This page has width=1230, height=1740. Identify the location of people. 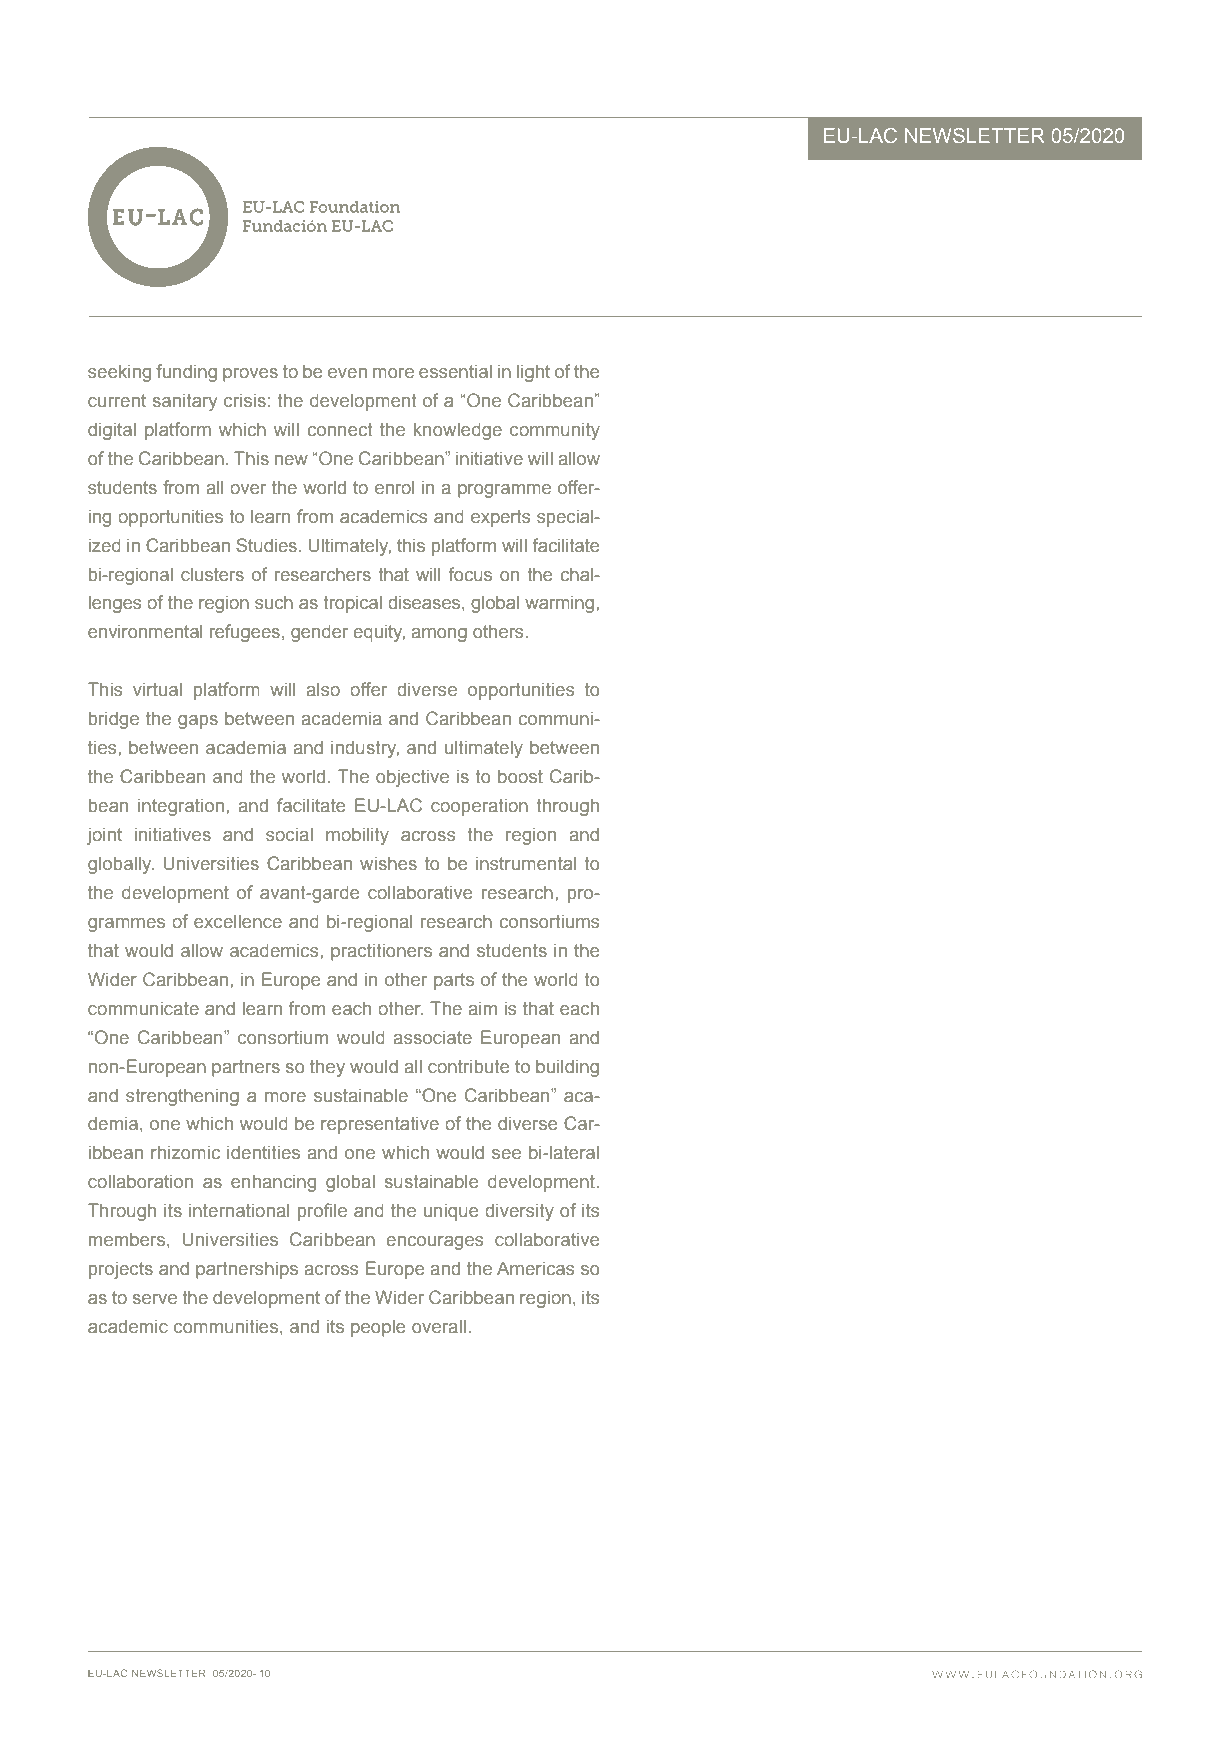
(378, 1328).
